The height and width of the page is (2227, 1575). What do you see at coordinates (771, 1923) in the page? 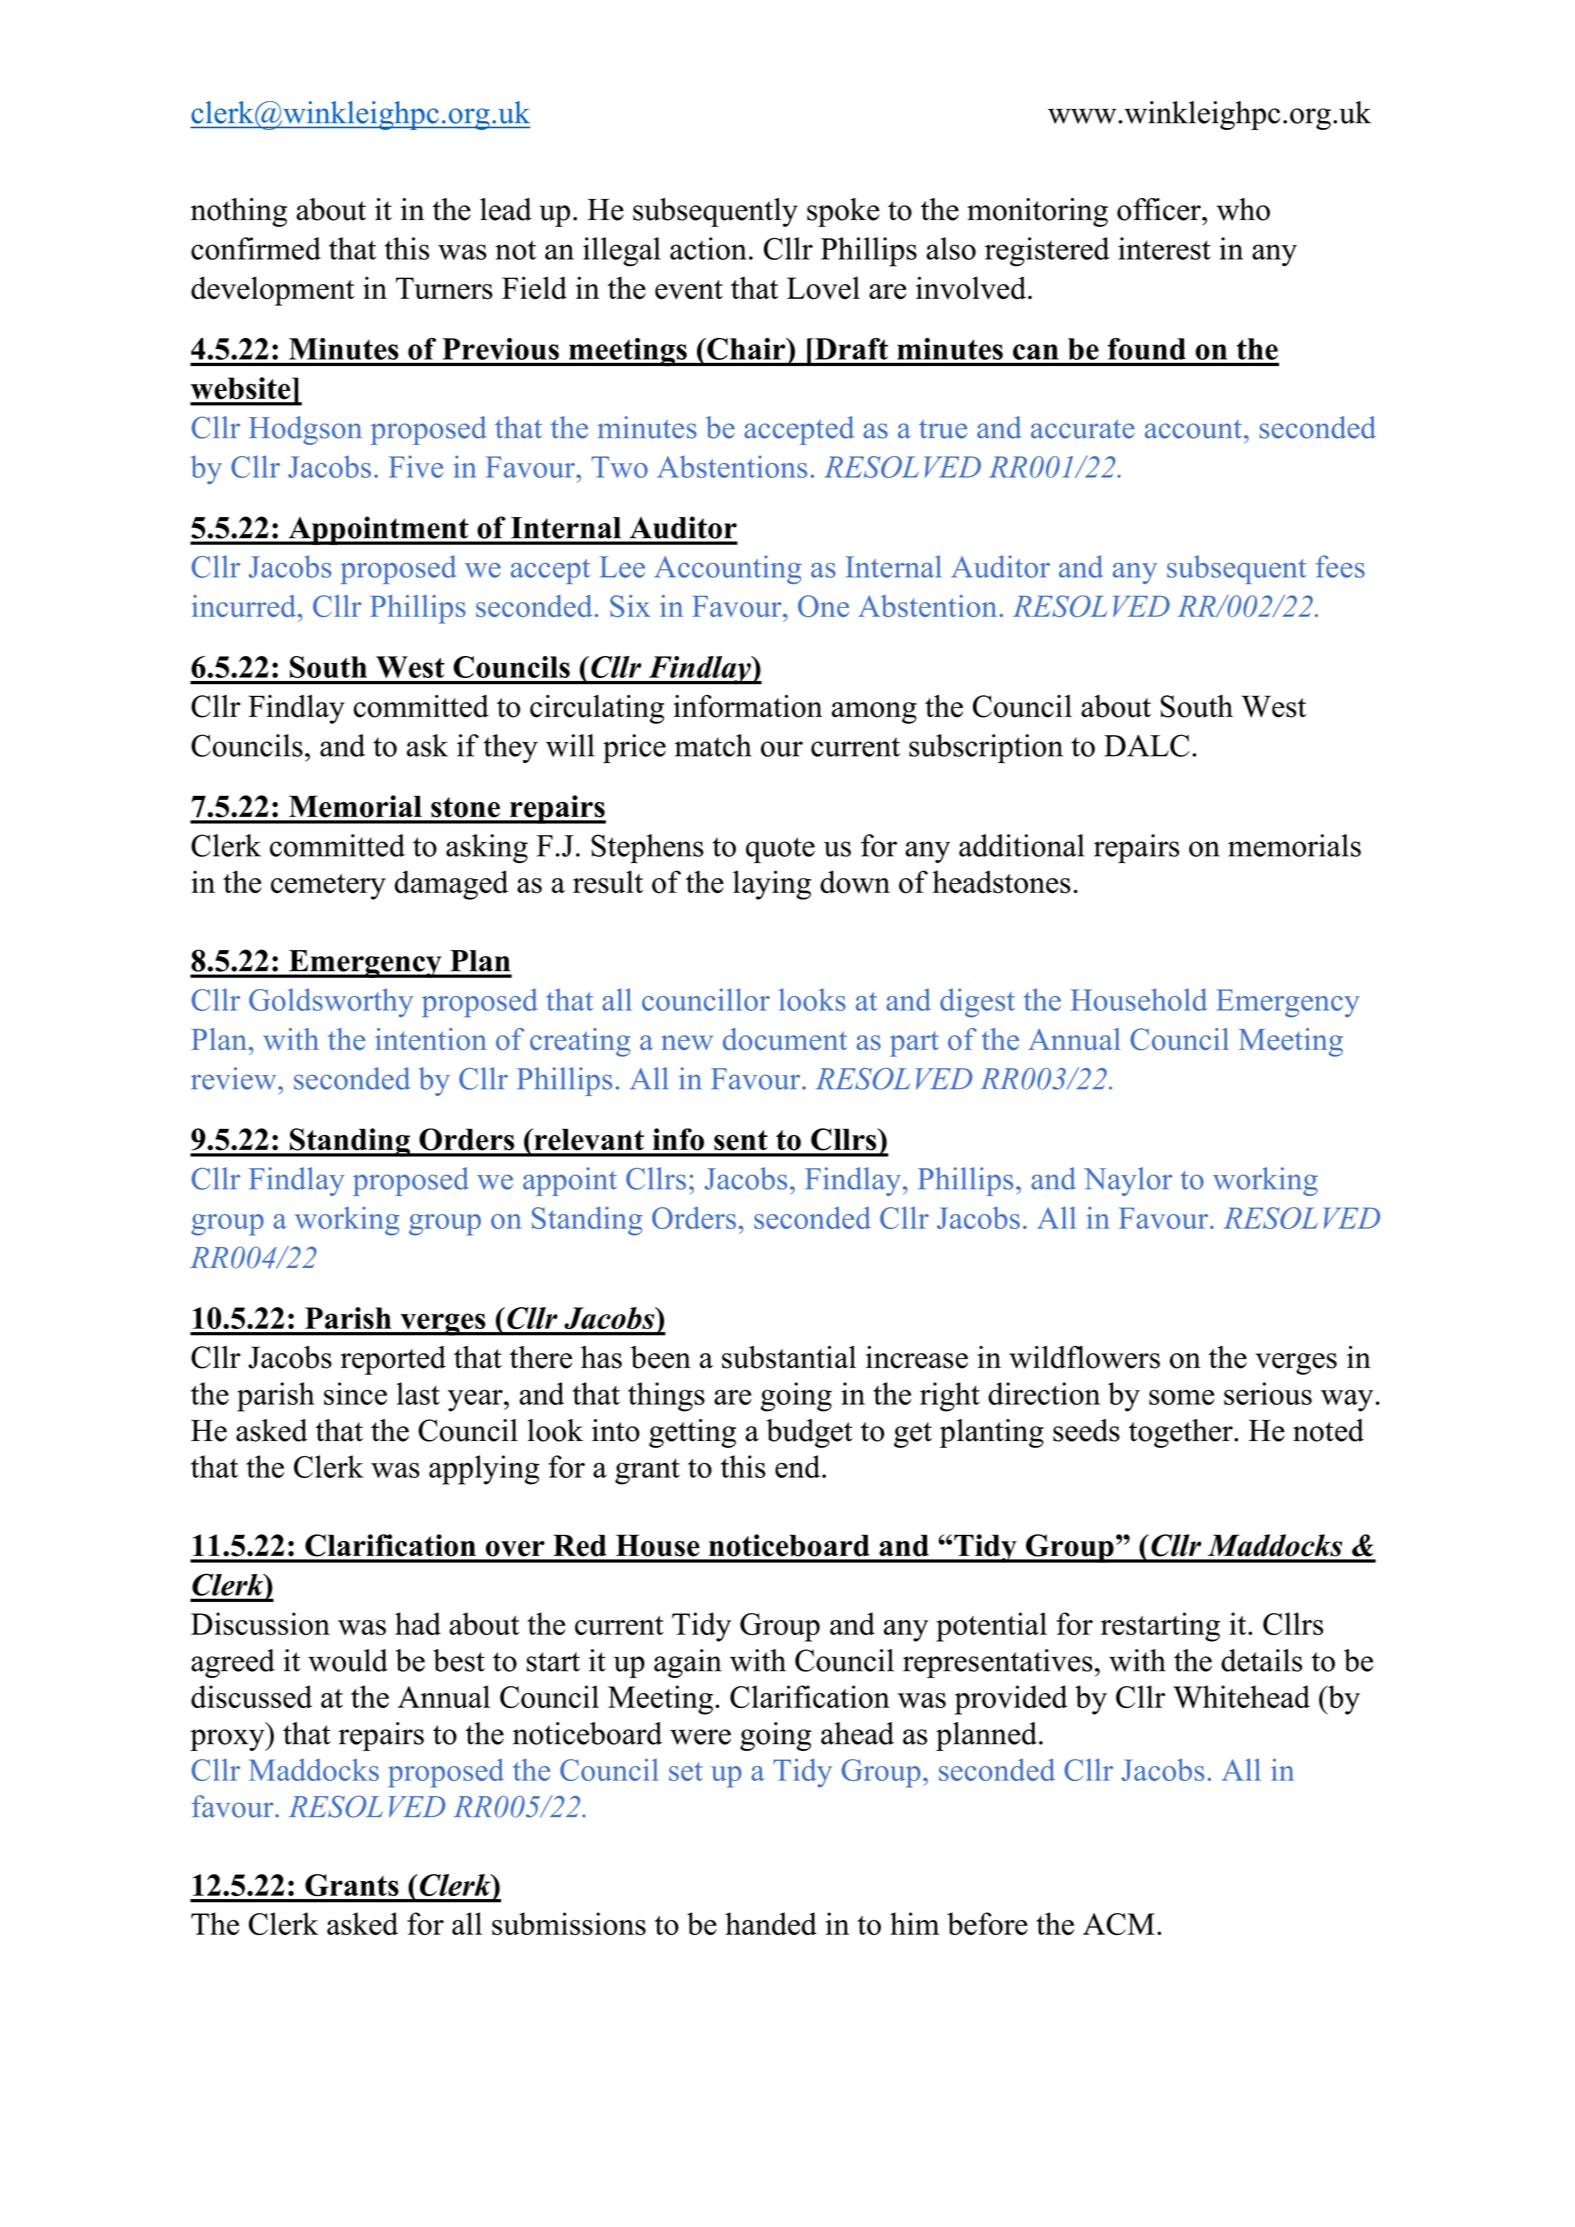
I see `handed` at bounding box center [771, 1923].
